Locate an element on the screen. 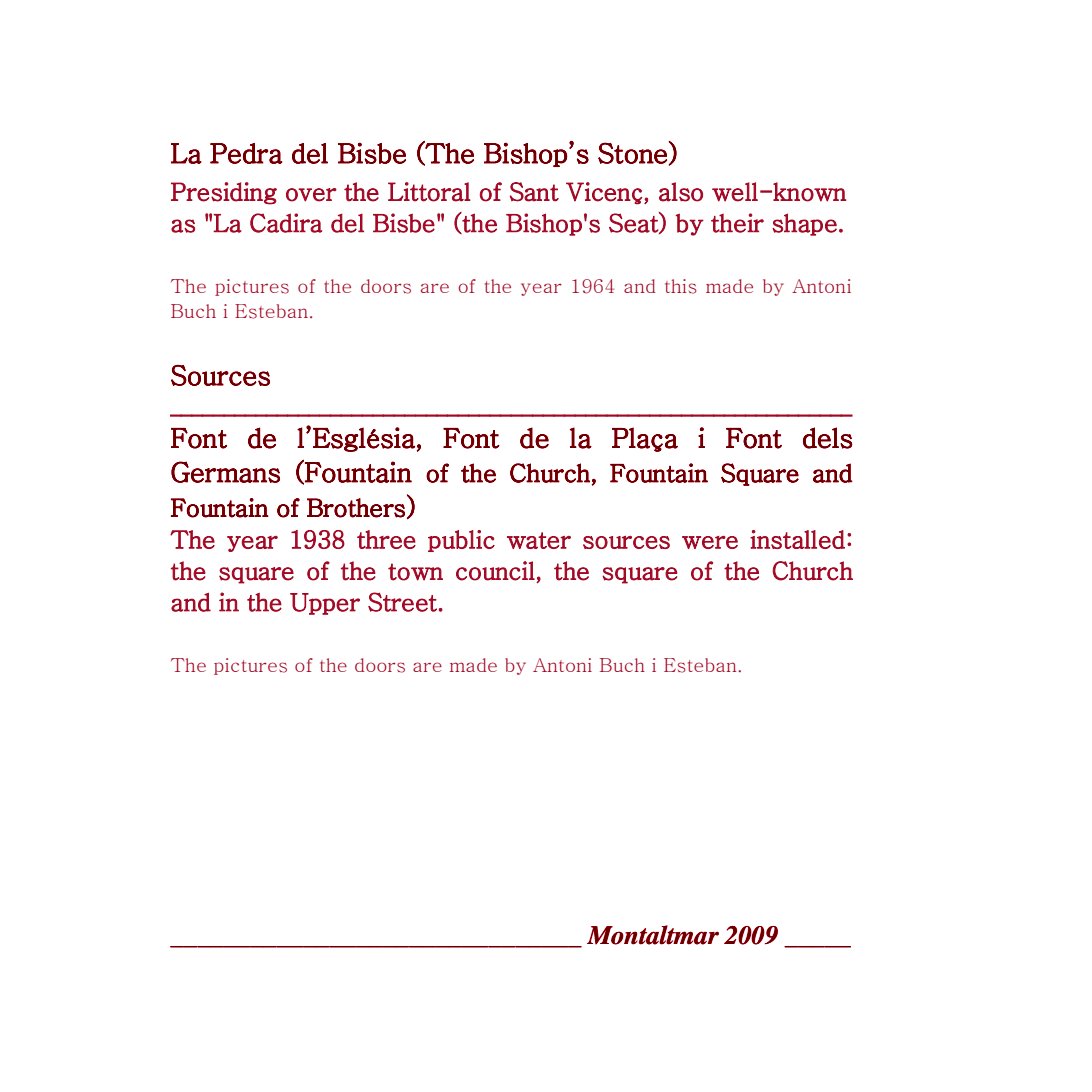 Image resolution: width=1092 pixels, height=1092 pixels. were is located at coordinates (710, 542).
